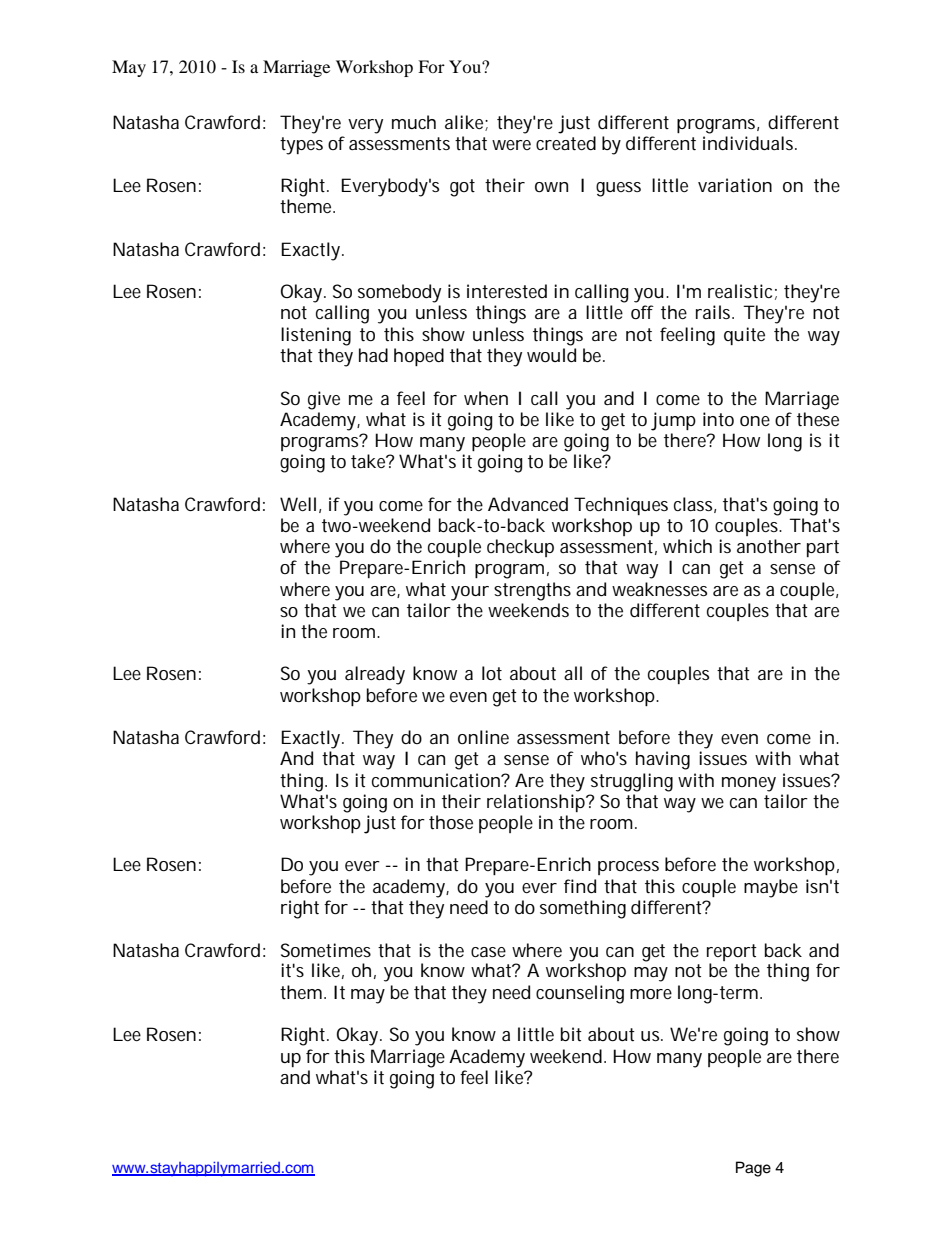  I want to click on Sometimes, so click(326, 950).
